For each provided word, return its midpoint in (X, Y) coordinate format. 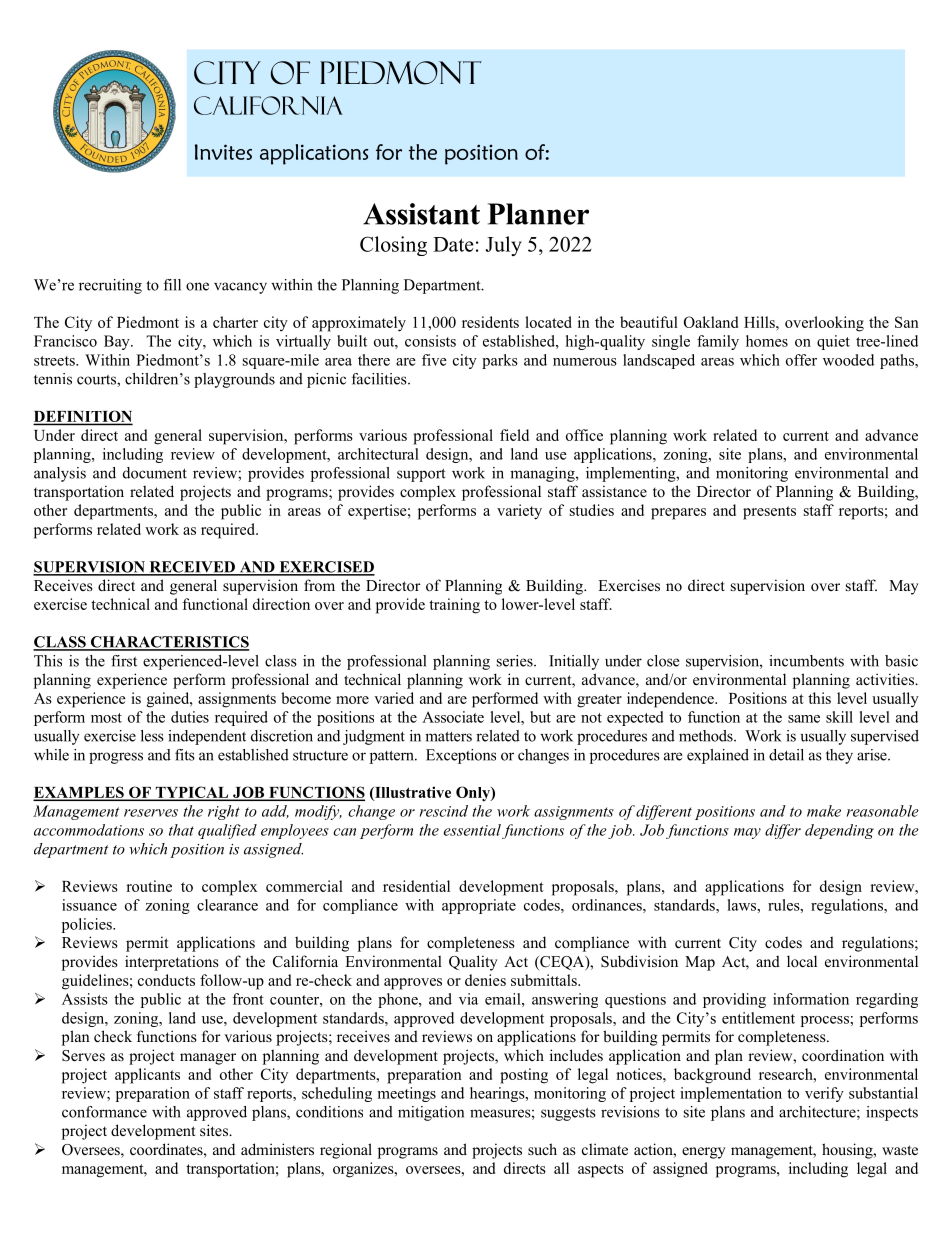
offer (801, 360)
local (802, 961)
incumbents (806, 661)
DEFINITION (83, 417)
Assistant (421, 214)
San (907, 322)
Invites (223, 152)
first (124, 661)
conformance (104, 1112)
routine (149, 886)
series (516, 661)
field (514, 435)
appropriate (479, 906)
